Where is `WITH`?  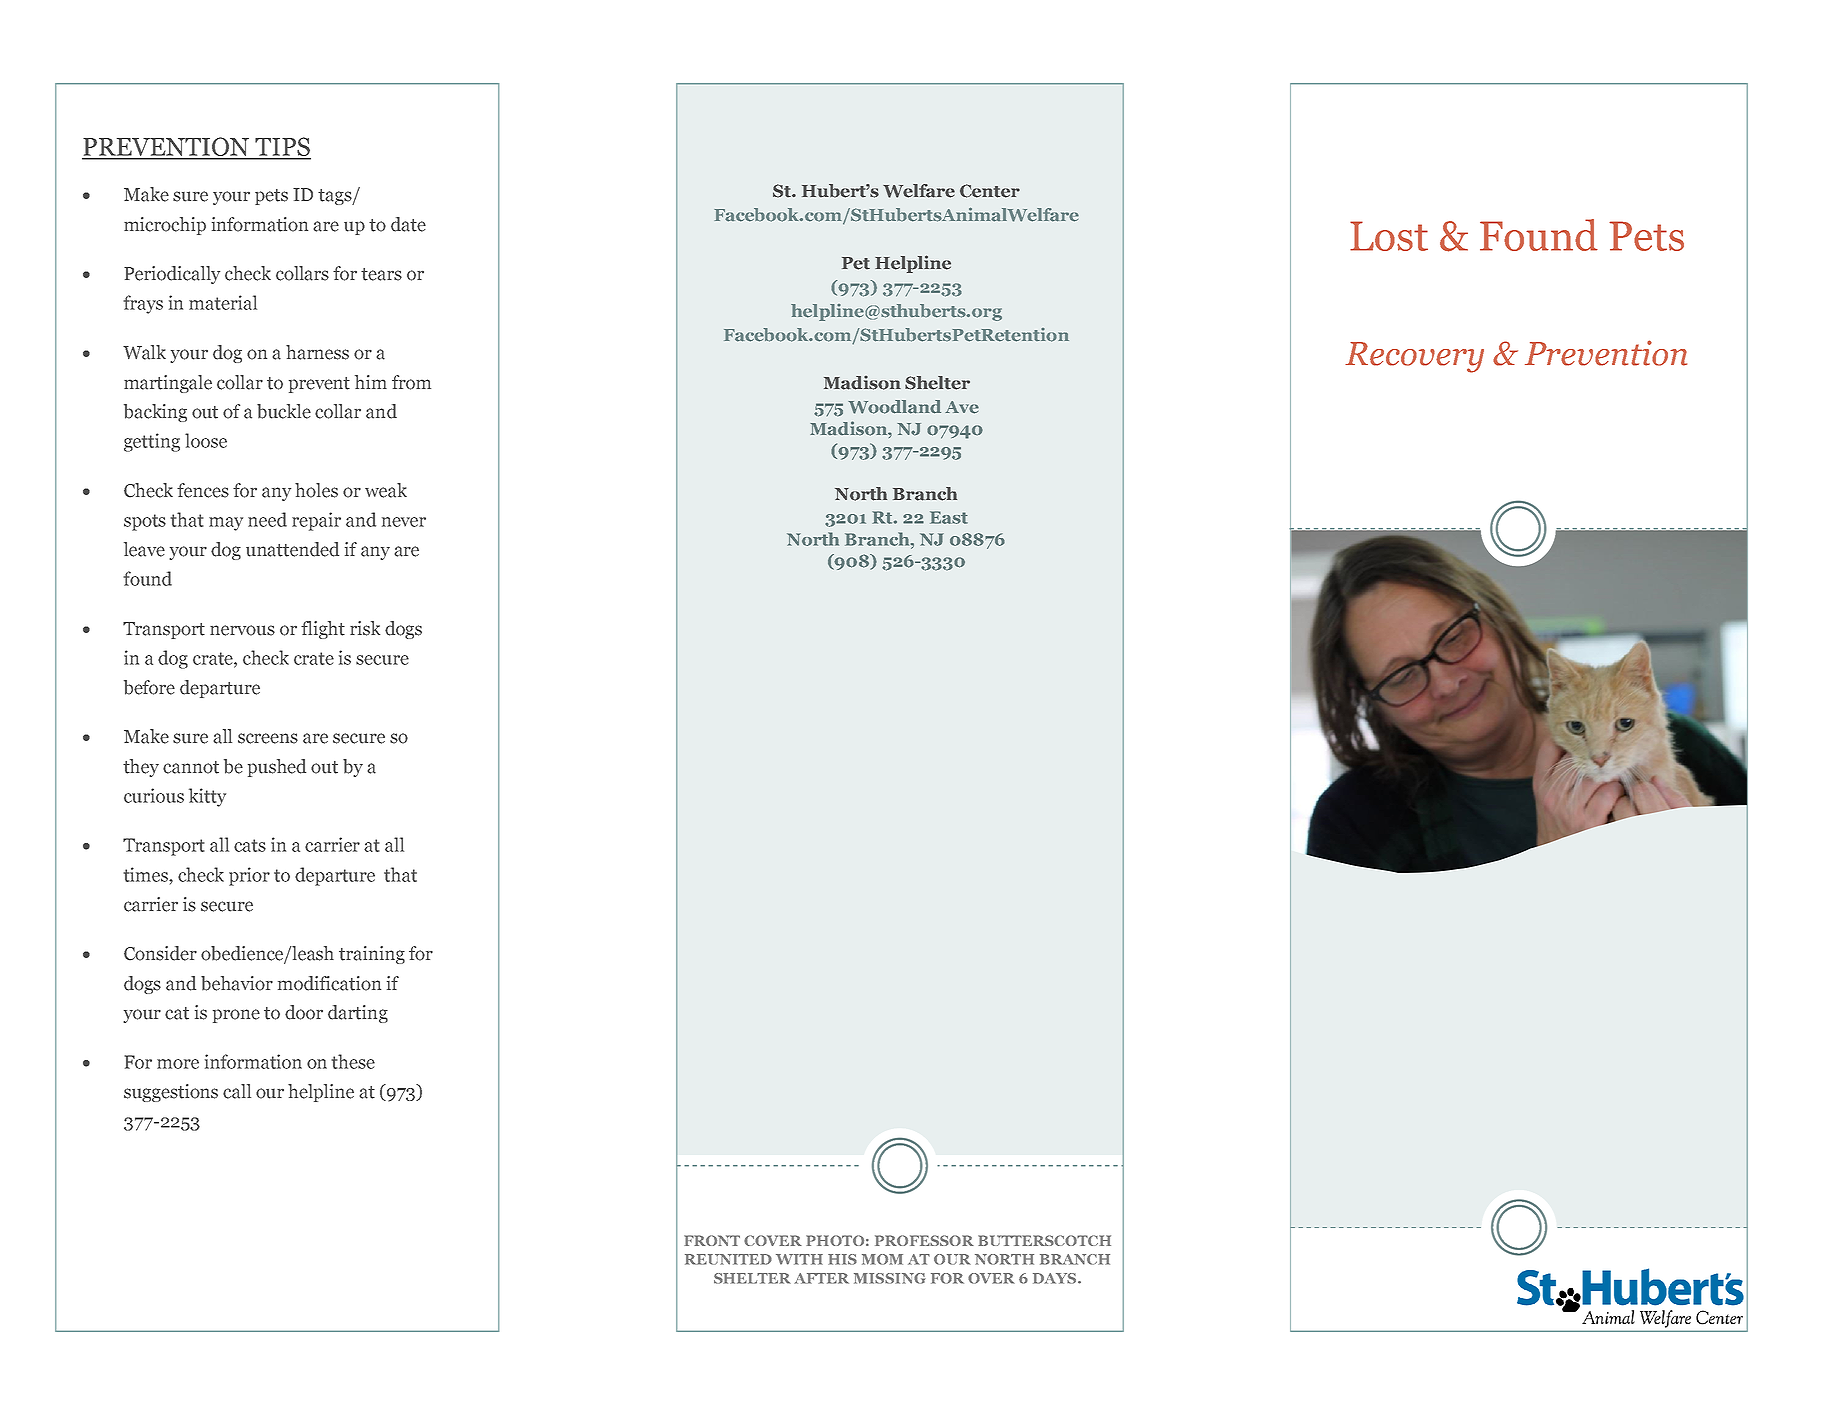 WITH is located at coordinates (799, 1259).
